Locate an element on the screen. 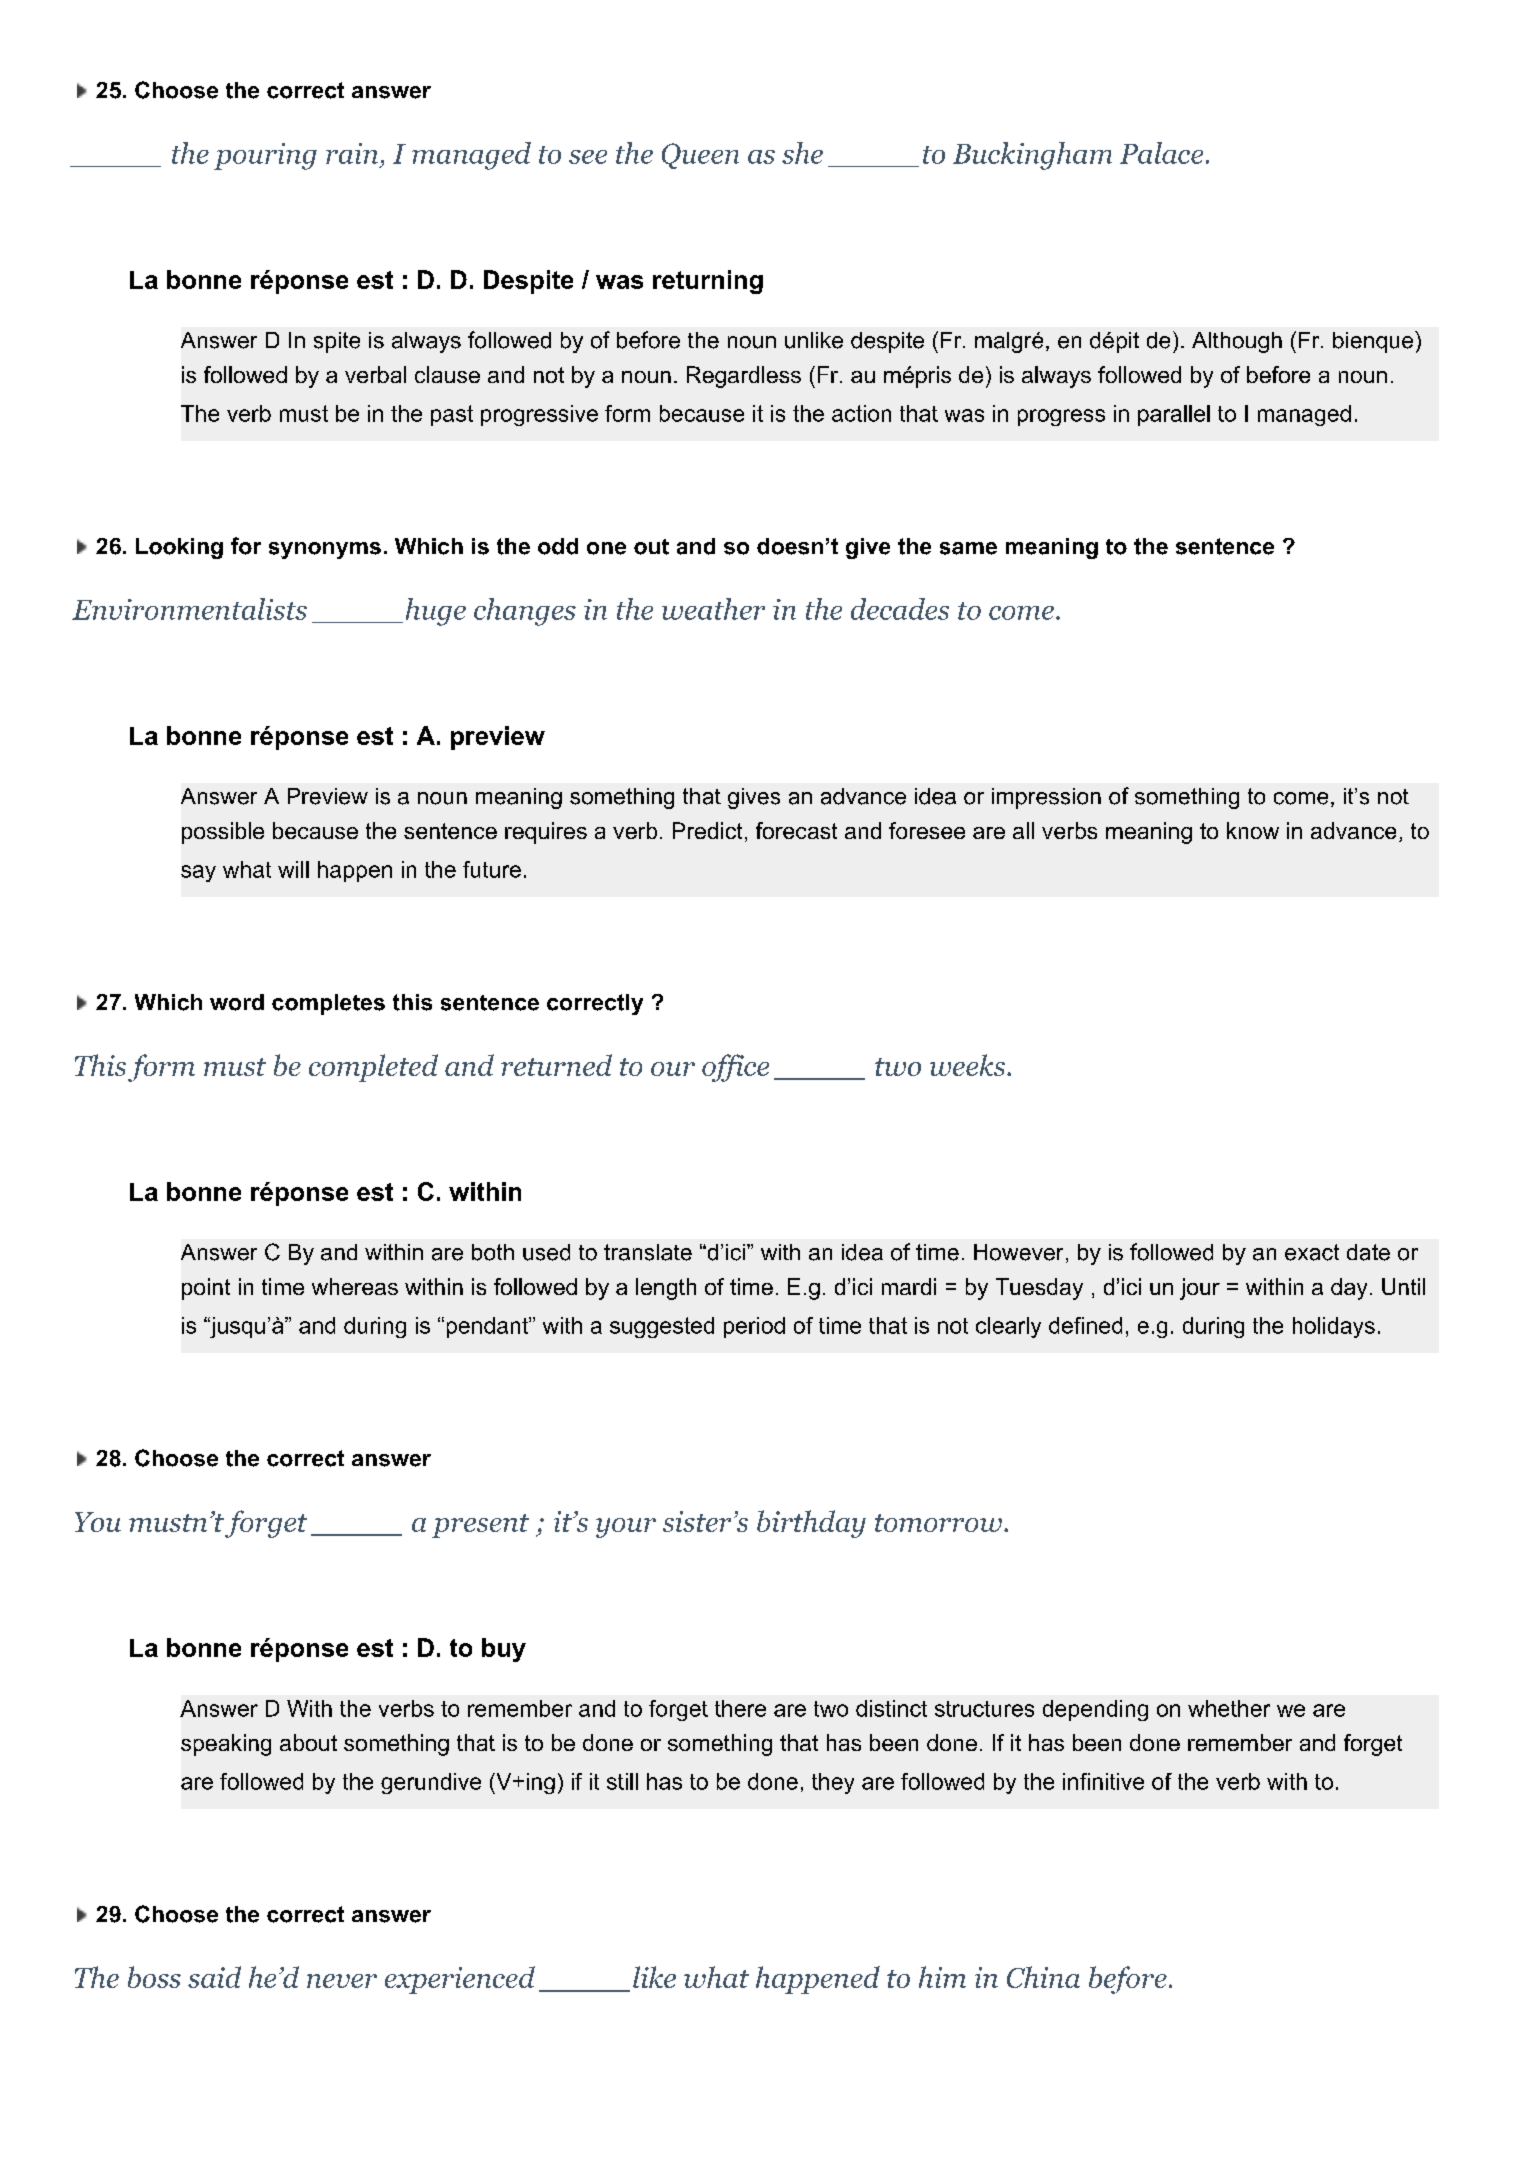 The width and height of the screenshot is (1528, 2161). synonyms is located at coordinates (325, 550).
